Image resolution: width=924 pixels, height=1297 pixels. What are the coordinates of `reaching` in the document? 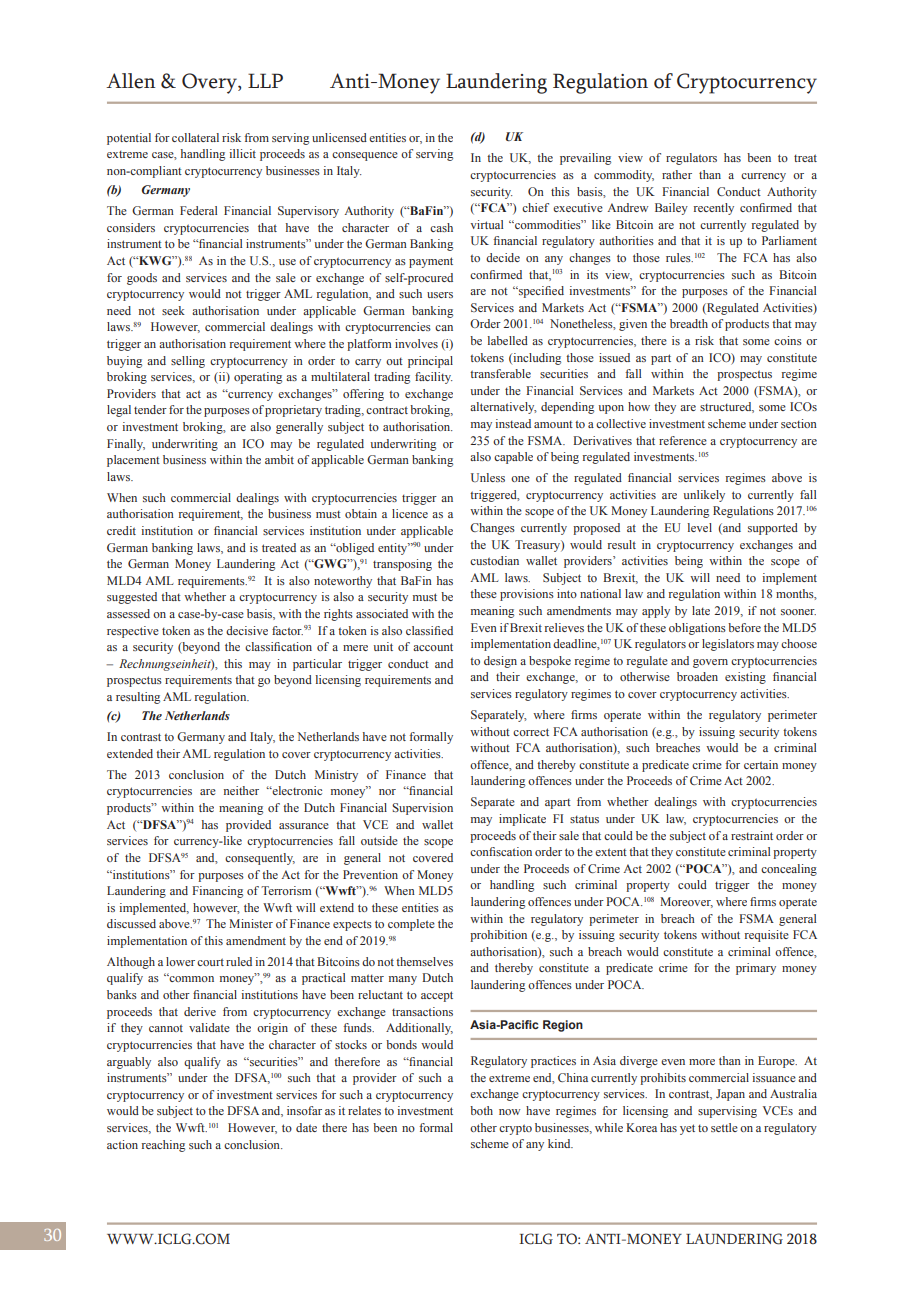 It's located at (163, 1146).
